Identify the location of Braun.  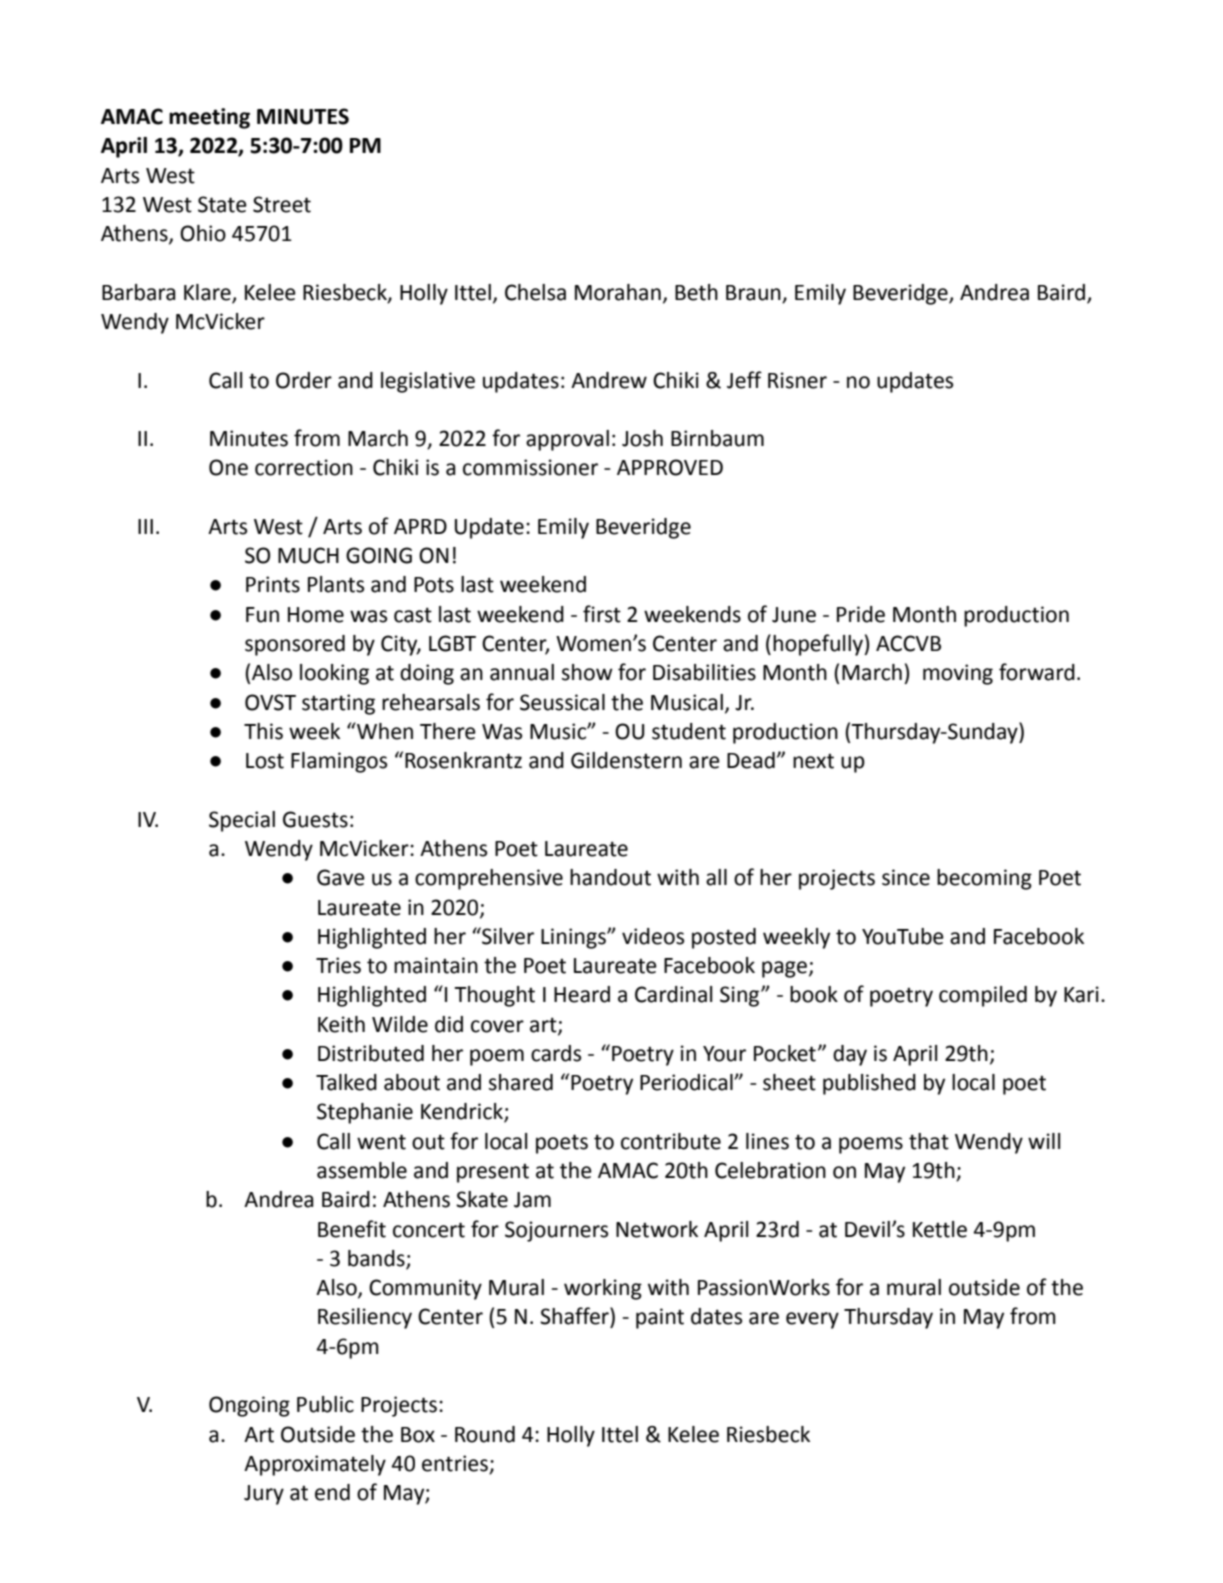
(753, 293).
